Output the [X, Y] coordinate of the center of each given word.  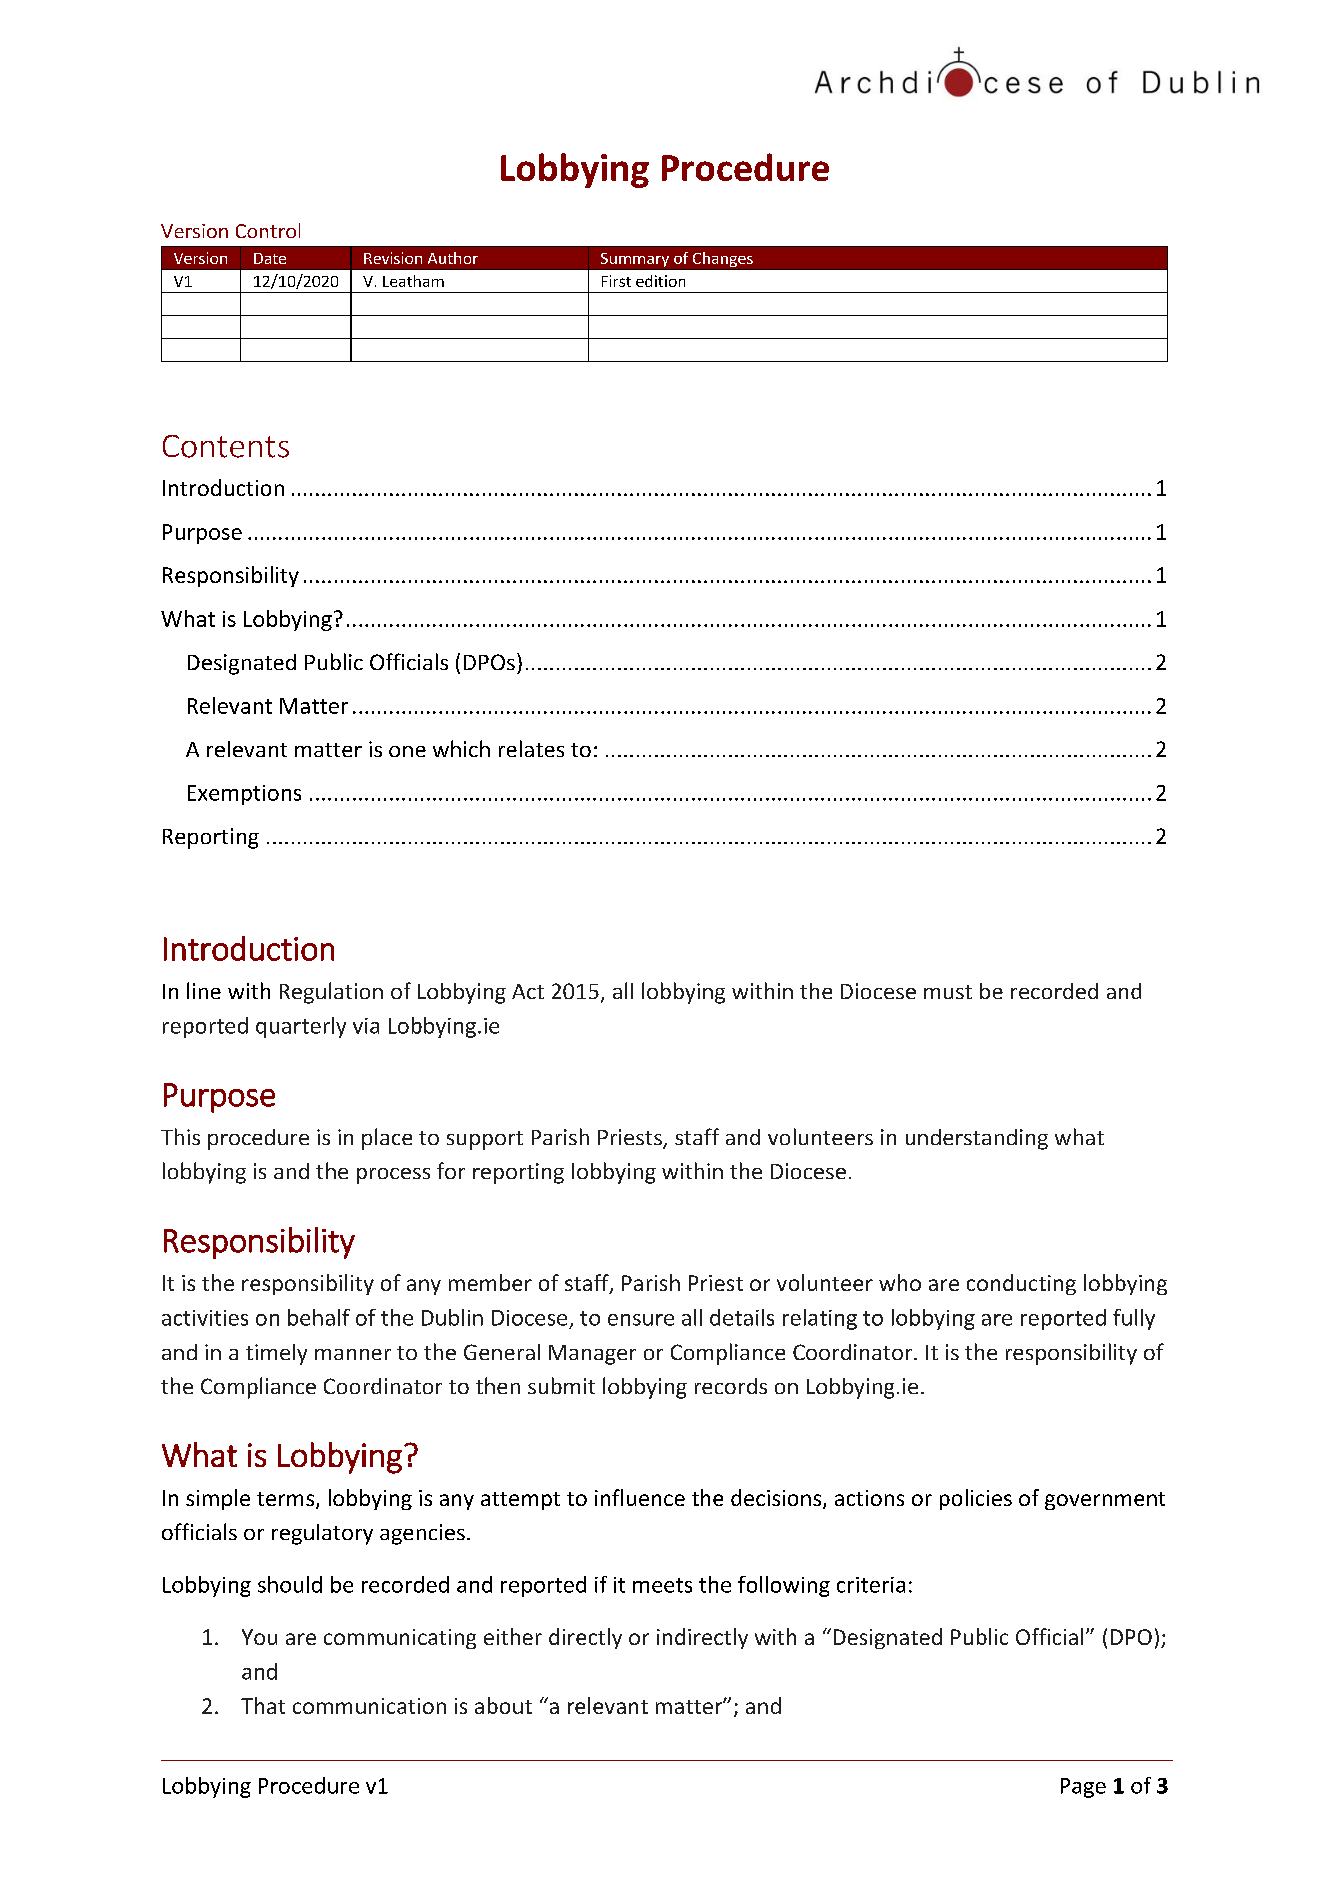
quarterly [301, 1027]
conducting [1021, 1284]
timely [276, 1354]
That [263, 1705]
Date [270, 258]
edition [660, 281]
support [485, 1140]
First [616, 281]
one [407, 751]
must [948, 992]
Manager [592, 1355]
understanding [977, 1139]
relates [531, 748]
